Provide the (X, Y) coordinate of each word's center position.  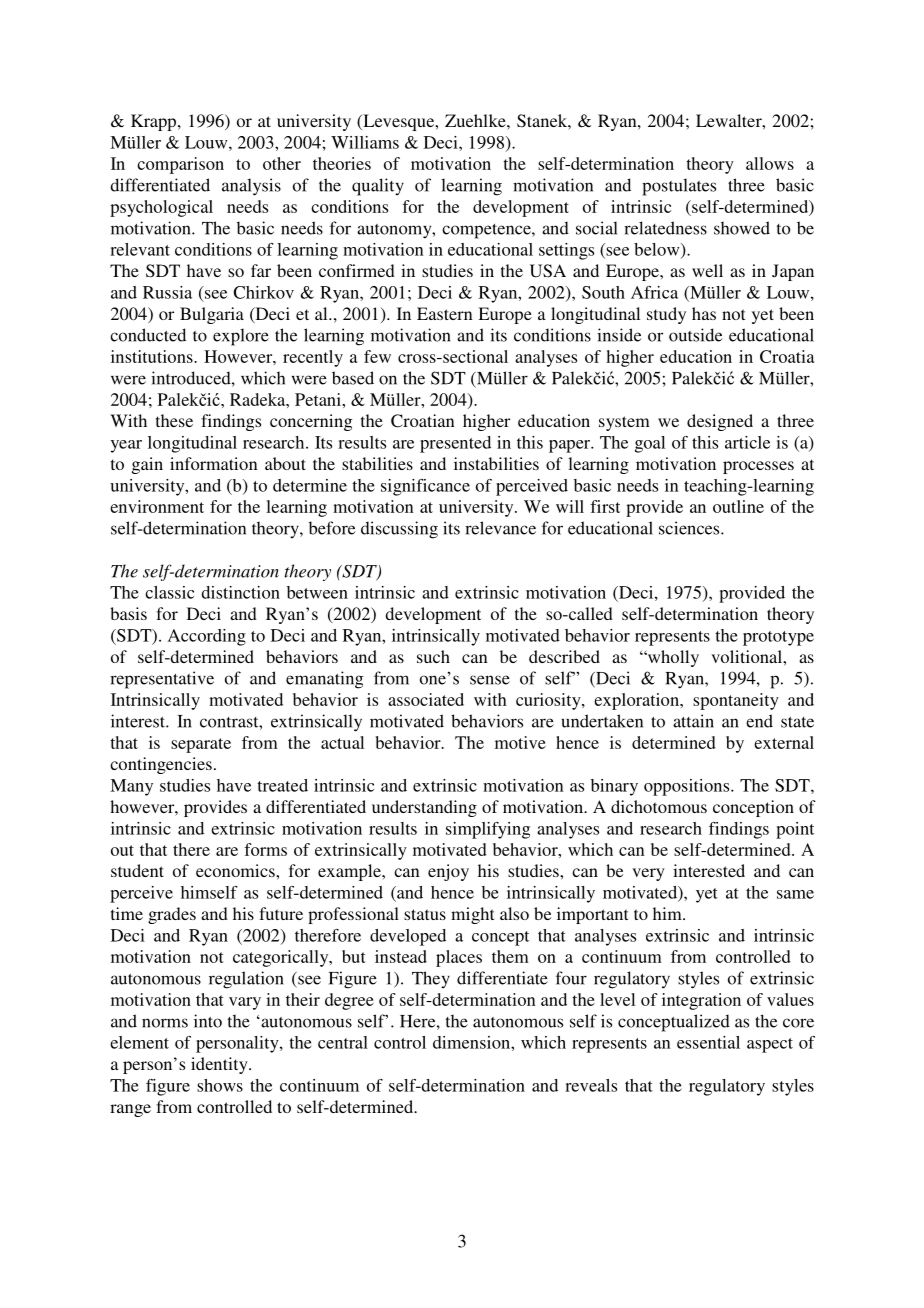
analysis (251, 187)
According (207, 637)
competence (487, 231)
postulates (679, 187)
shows (220, 1085)
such (433, 656)
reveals (591, 1085)
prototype (778, 638)
